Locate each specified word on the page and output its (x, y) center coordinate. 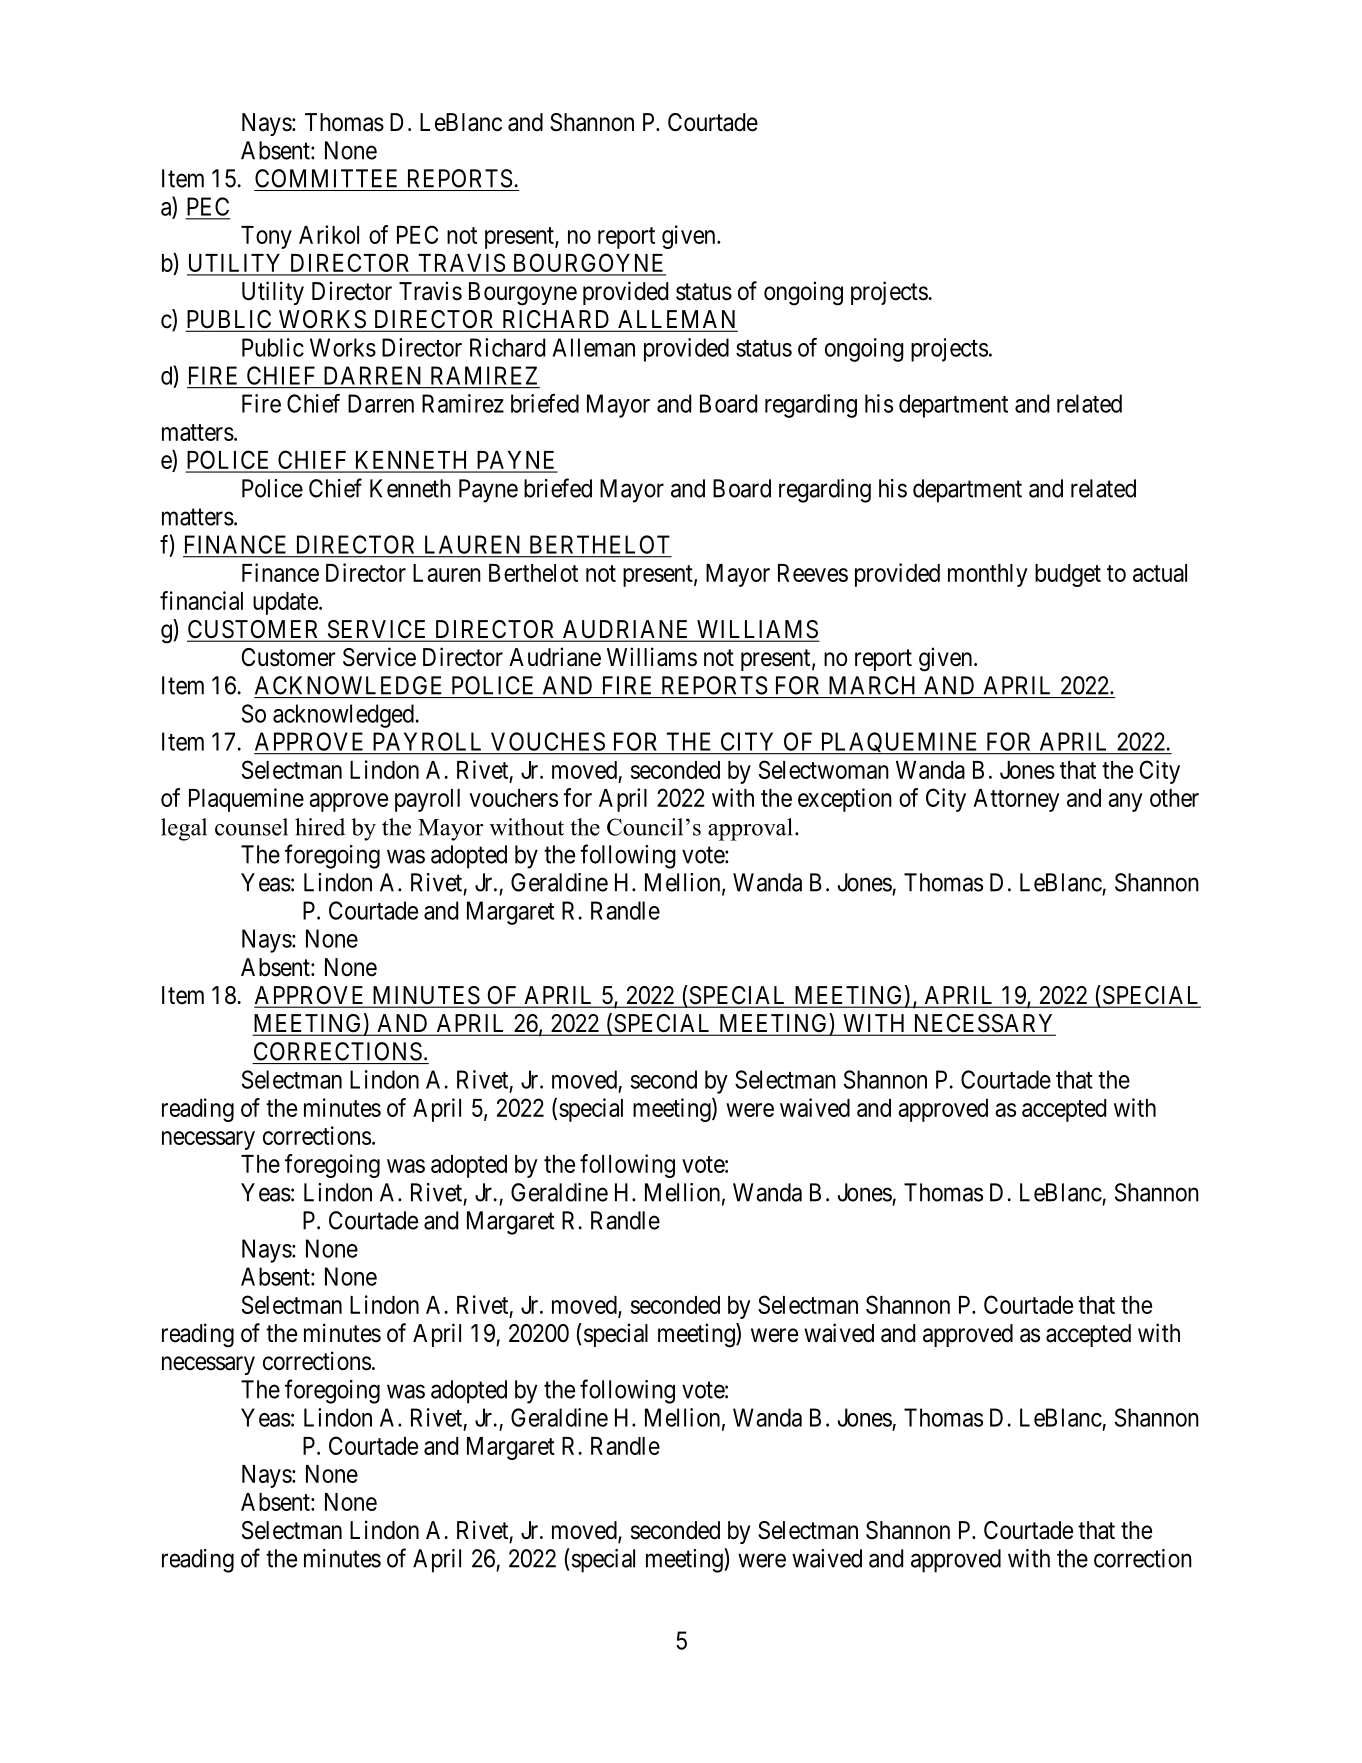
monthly (988, 575)
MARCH (872, 685)
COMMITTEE (326, 178)
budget (1068, 575)
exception (845, 800)
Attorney (1016, 800)
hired (320, 827)
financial (201, 600)
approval (750, 829)
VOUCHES (548, 741)
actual (1160, 573)
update (285, 603)
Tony (266, 237)
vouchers (513, 798)
